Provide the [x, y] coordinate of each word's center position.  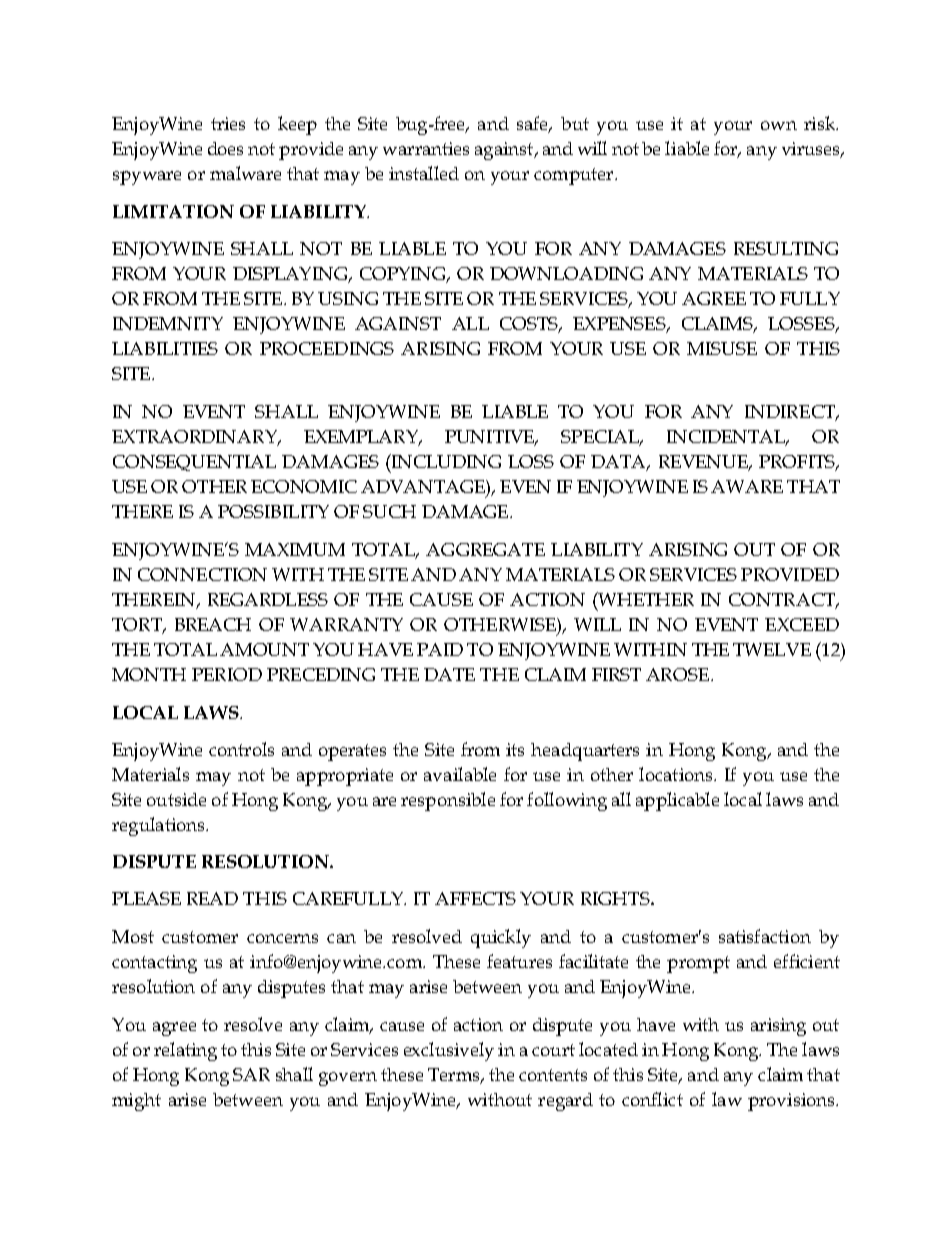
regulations [159, 826]
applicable [677, 801]
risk [820, 123]
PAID [440, 649]
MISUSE [722, 348]
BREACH [213, 624]
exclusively [449, 1051]
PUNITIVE [491, 438]
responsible [448, 801]
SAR [251, 1074]
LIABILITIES [165, 348]
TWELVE [772, 649]
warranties [426, 148]
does [225, 148]
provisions [792, 1102]
